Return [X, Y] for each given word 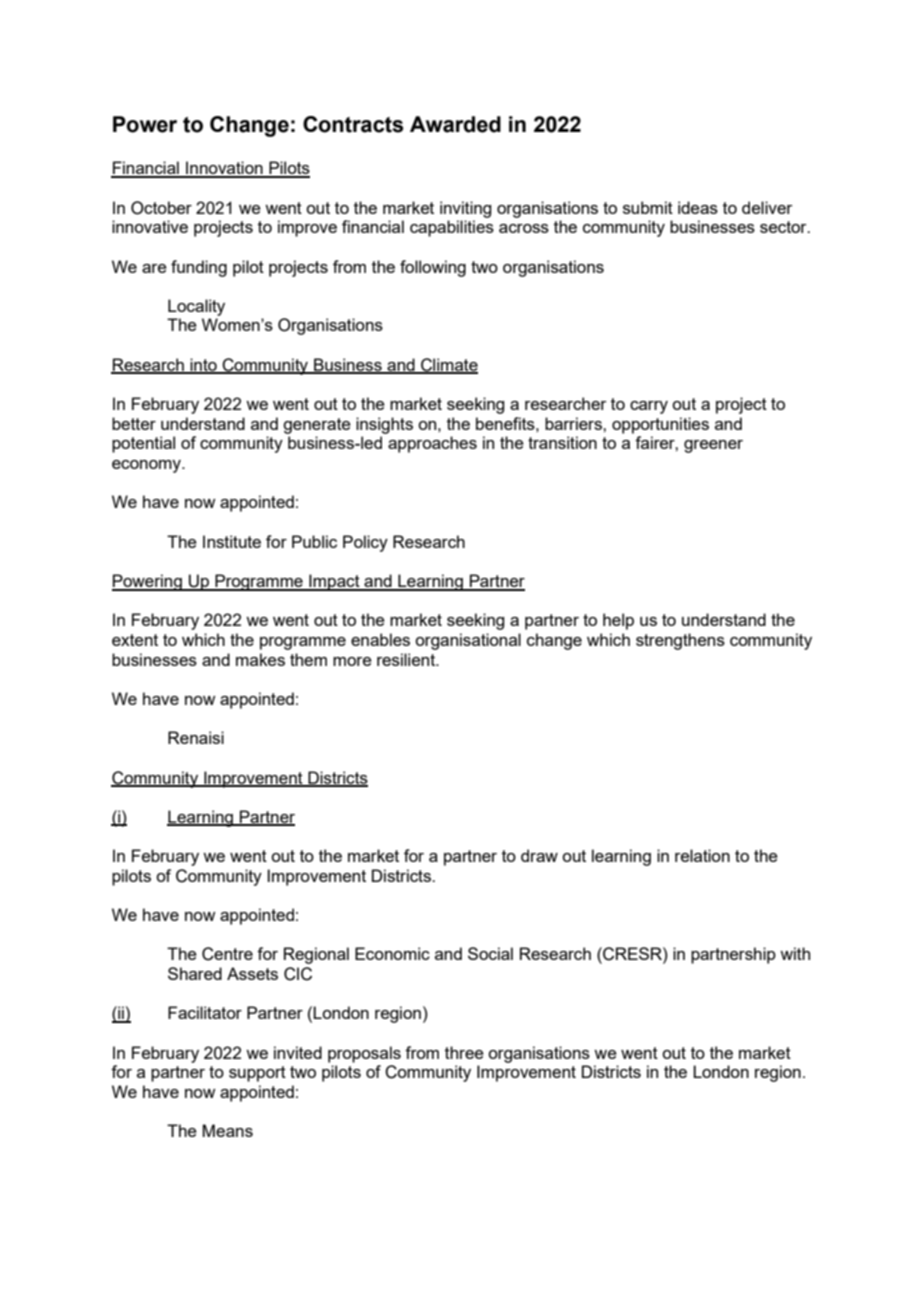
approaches [432, 444]
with [795, 953]
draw [539, 855]
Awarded [455, 124]
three [464, 1052]
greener [713, 446]
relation [702, 855]
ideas [698, 207]
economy [148, 466]
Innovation [224, 169]
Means [227, 1130]
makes [260, 659]
